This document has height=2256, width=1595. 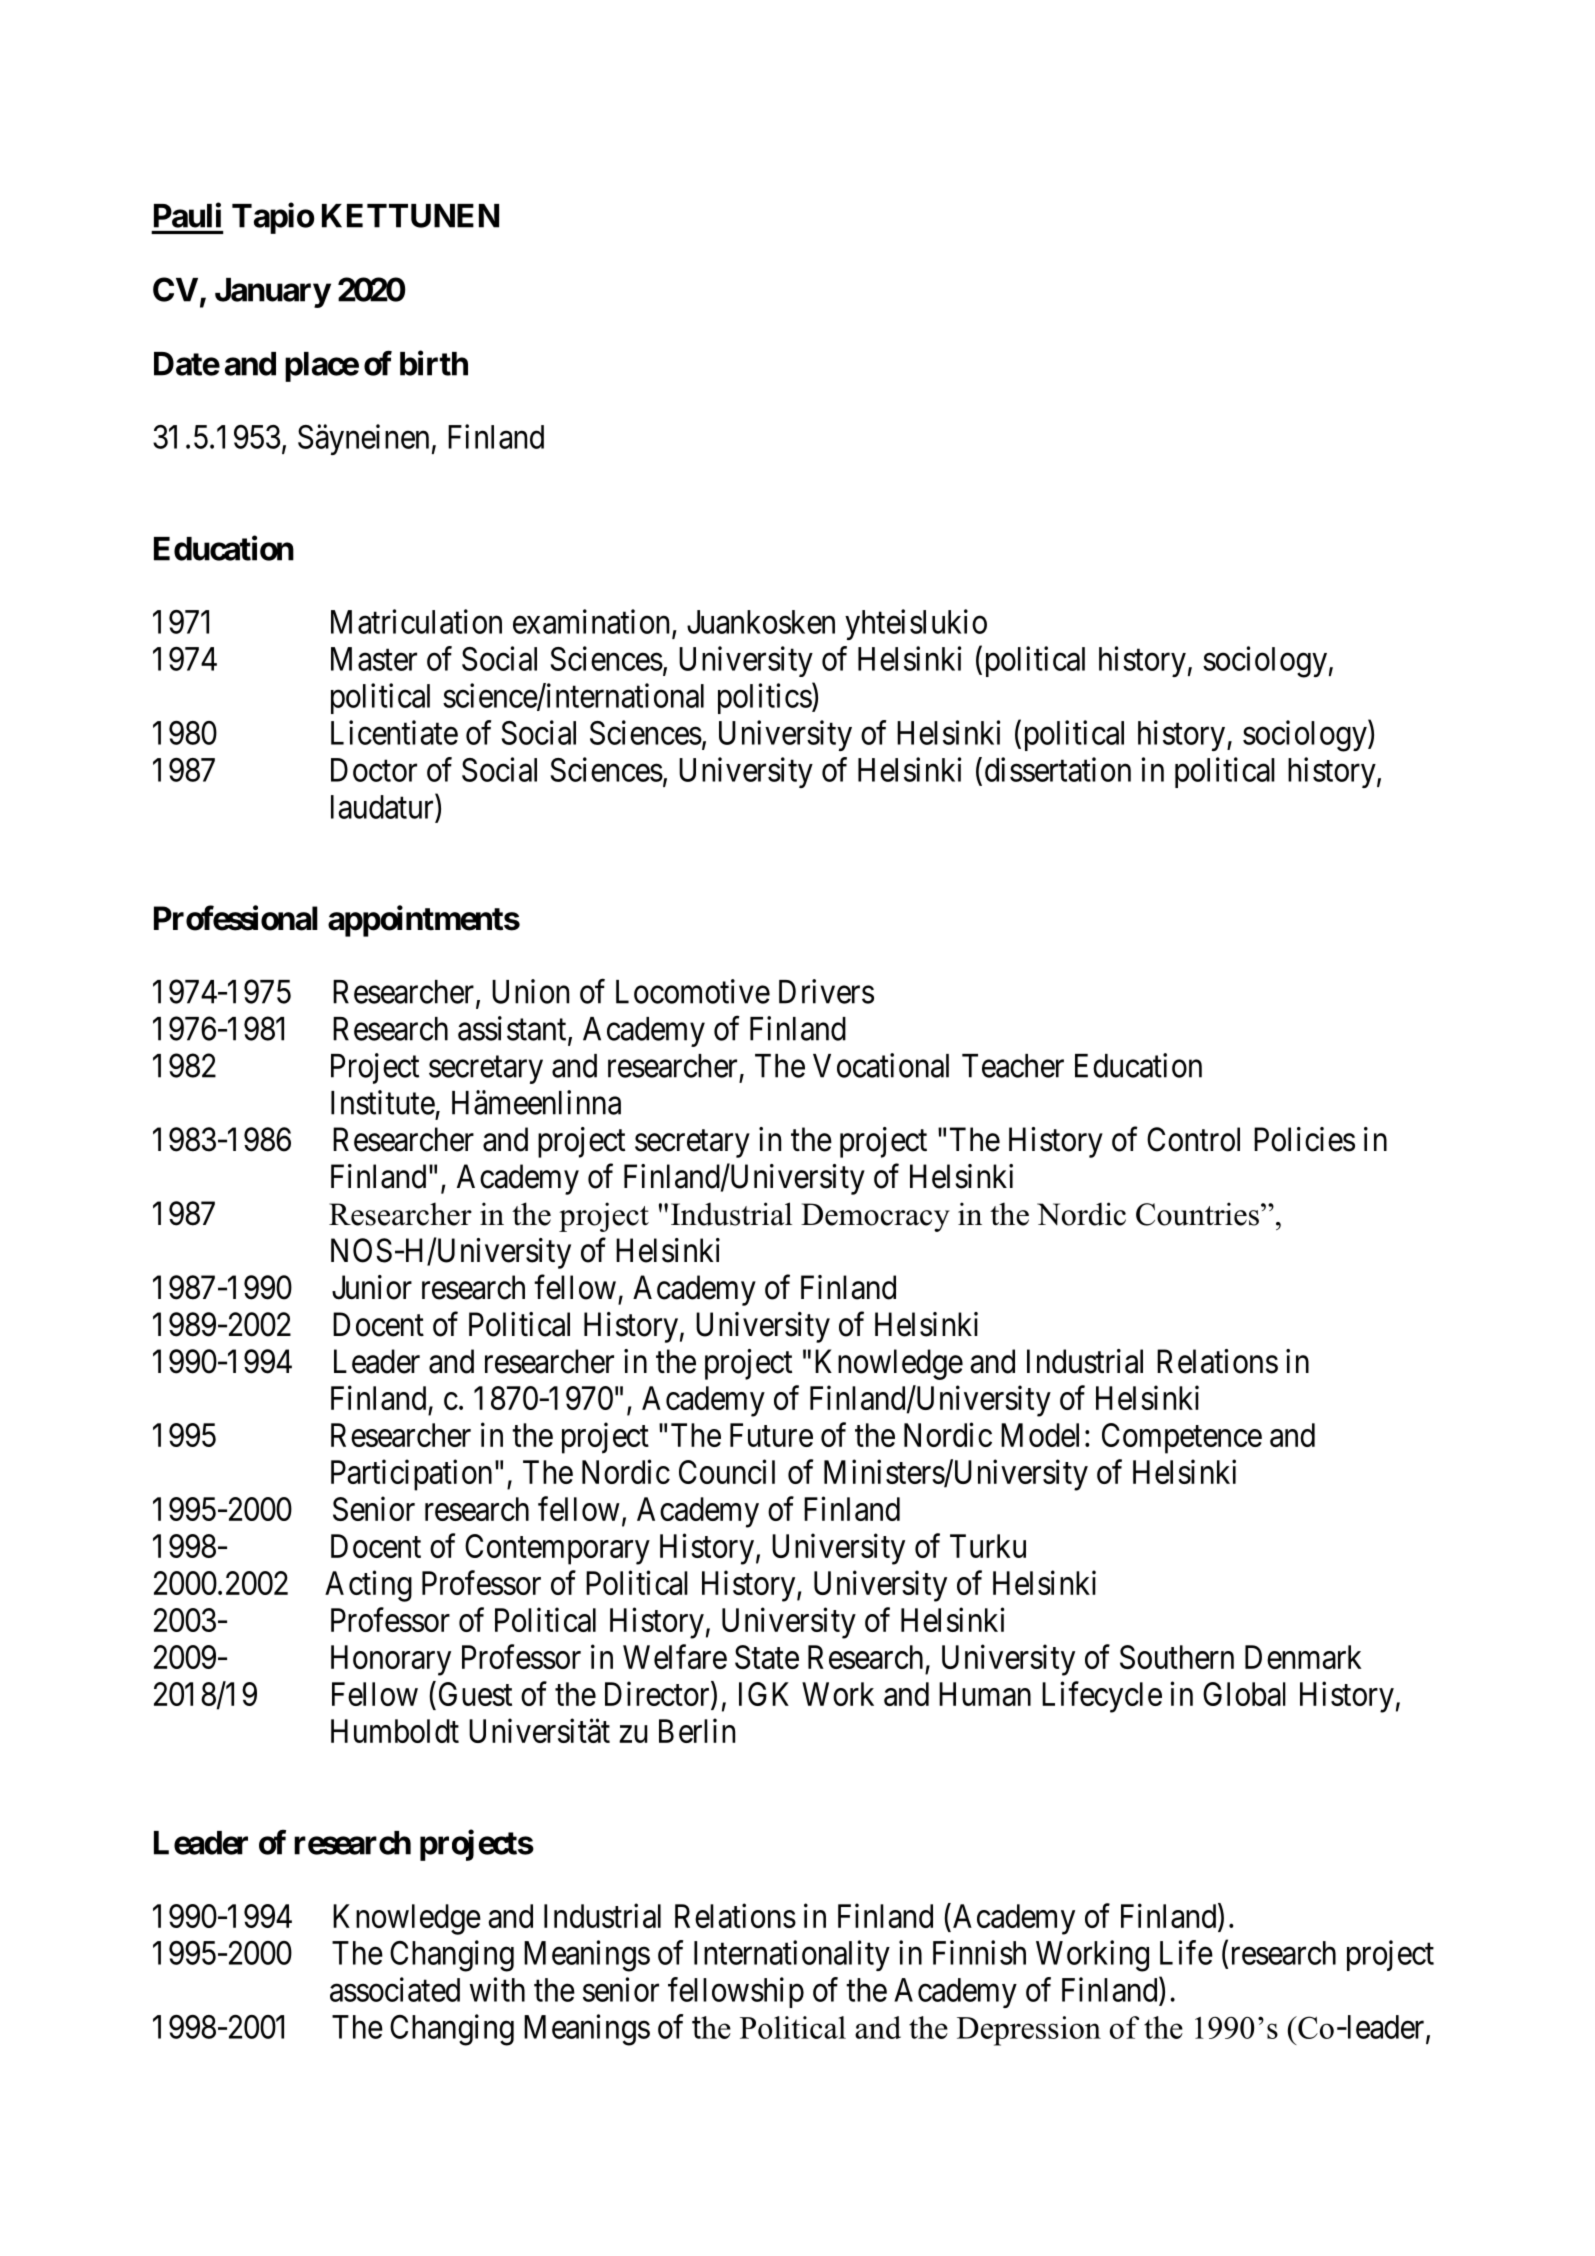 What do you see at coordinates (187, 215) in the document?
I see `Pauli` at bounding box center [187, 215].
